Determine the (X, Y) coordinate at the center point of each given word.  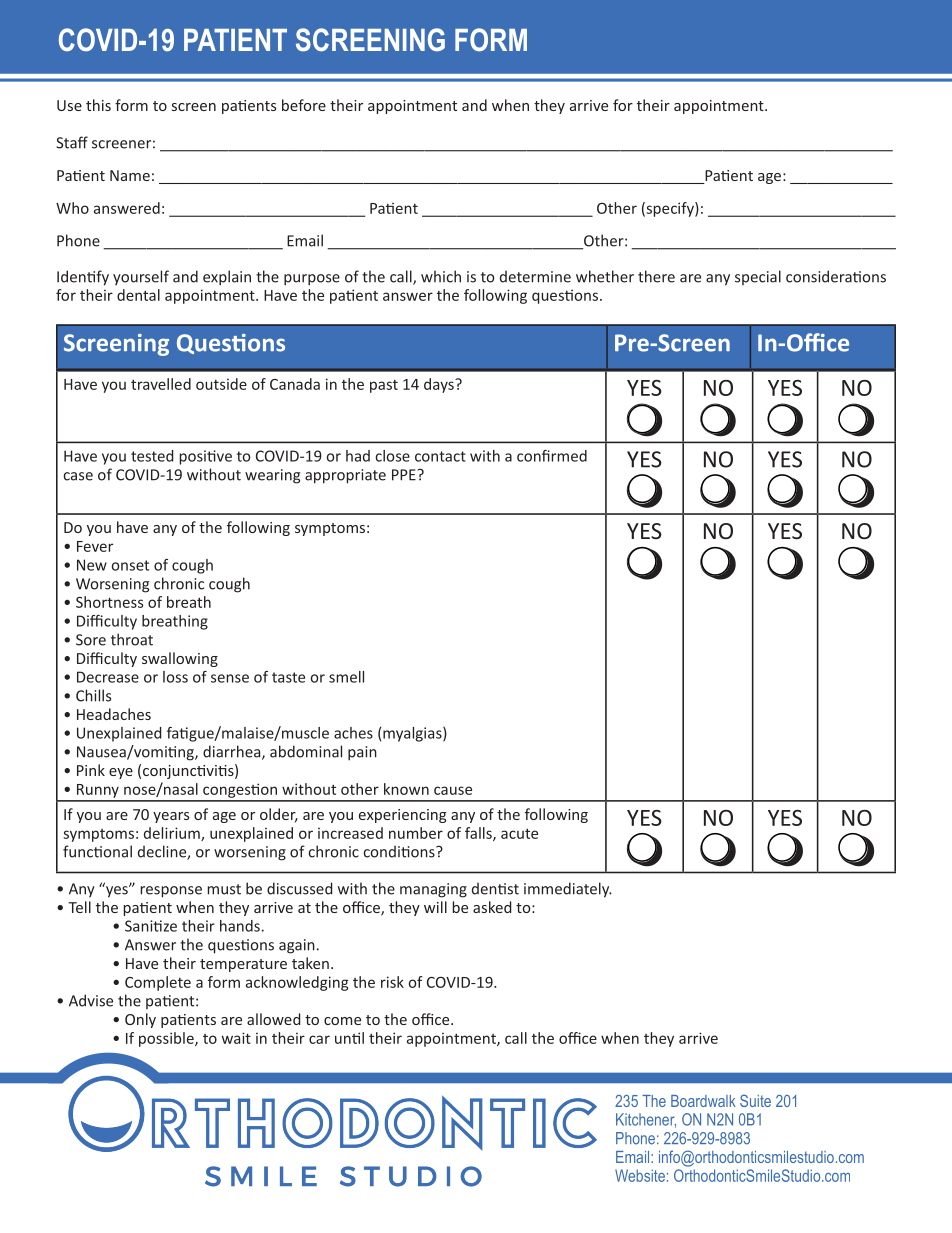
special (758, 277)
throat (132, 639)
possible (167, 1039)
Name (130, 175)
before (304, 105)
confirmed (552, 456)
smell (346, 677)
